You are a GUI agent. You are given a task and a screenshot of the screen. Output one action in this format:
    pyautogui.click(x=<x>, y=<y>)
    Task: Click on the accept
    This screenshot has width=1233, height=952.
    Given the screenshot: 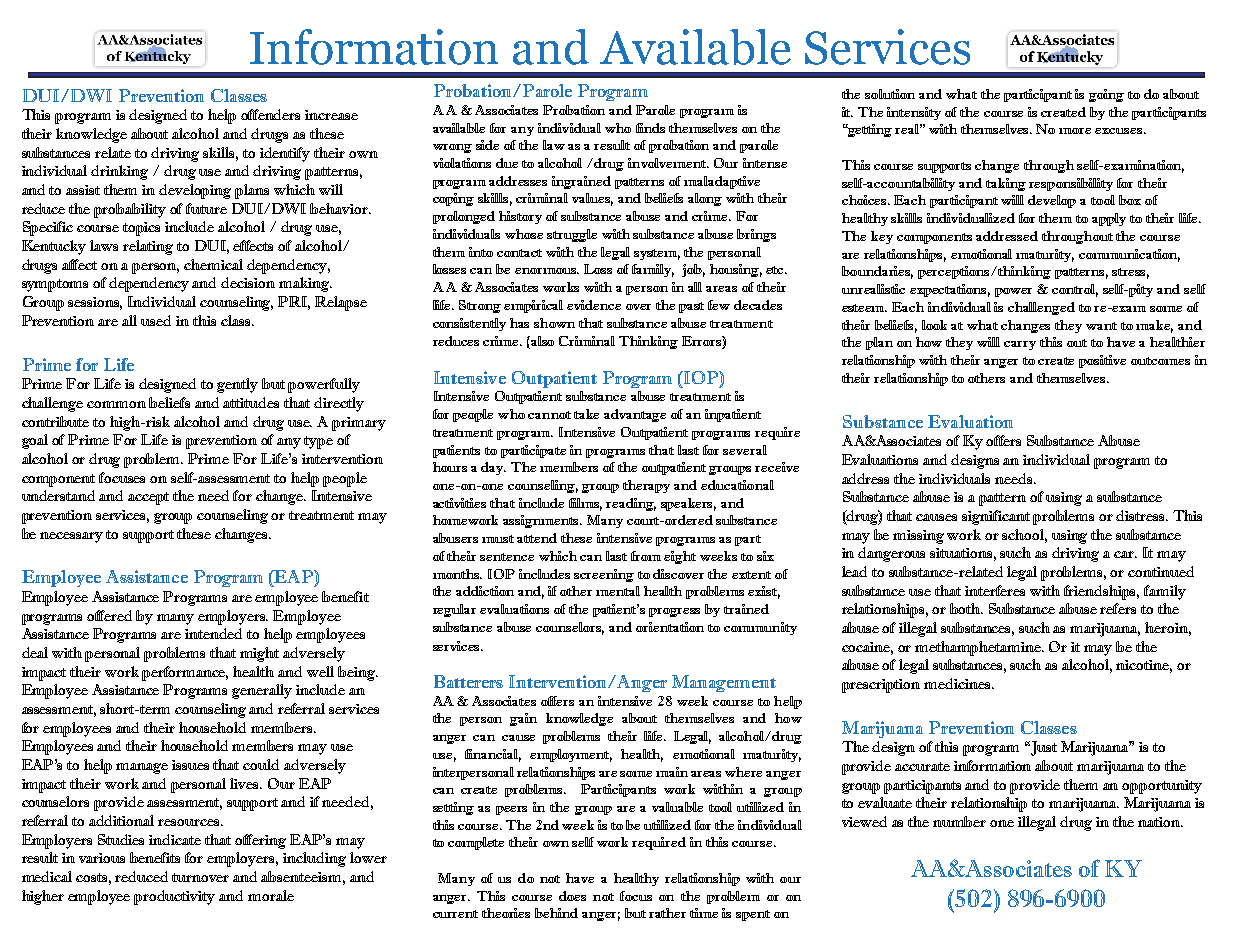 What is the action you would take?
    pyautogui.click(x=148, y=498)
